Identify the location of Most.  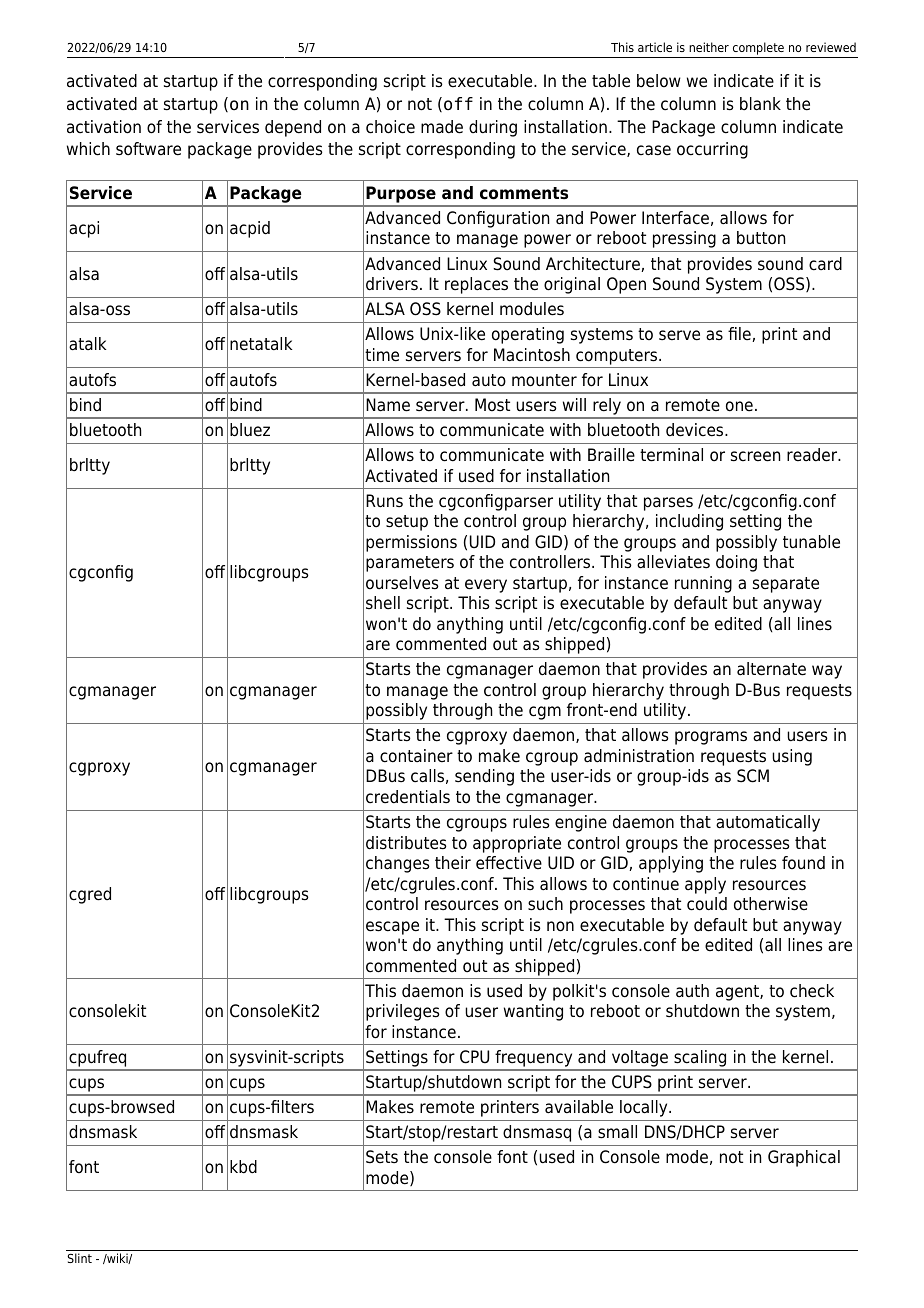
(492, 405).
